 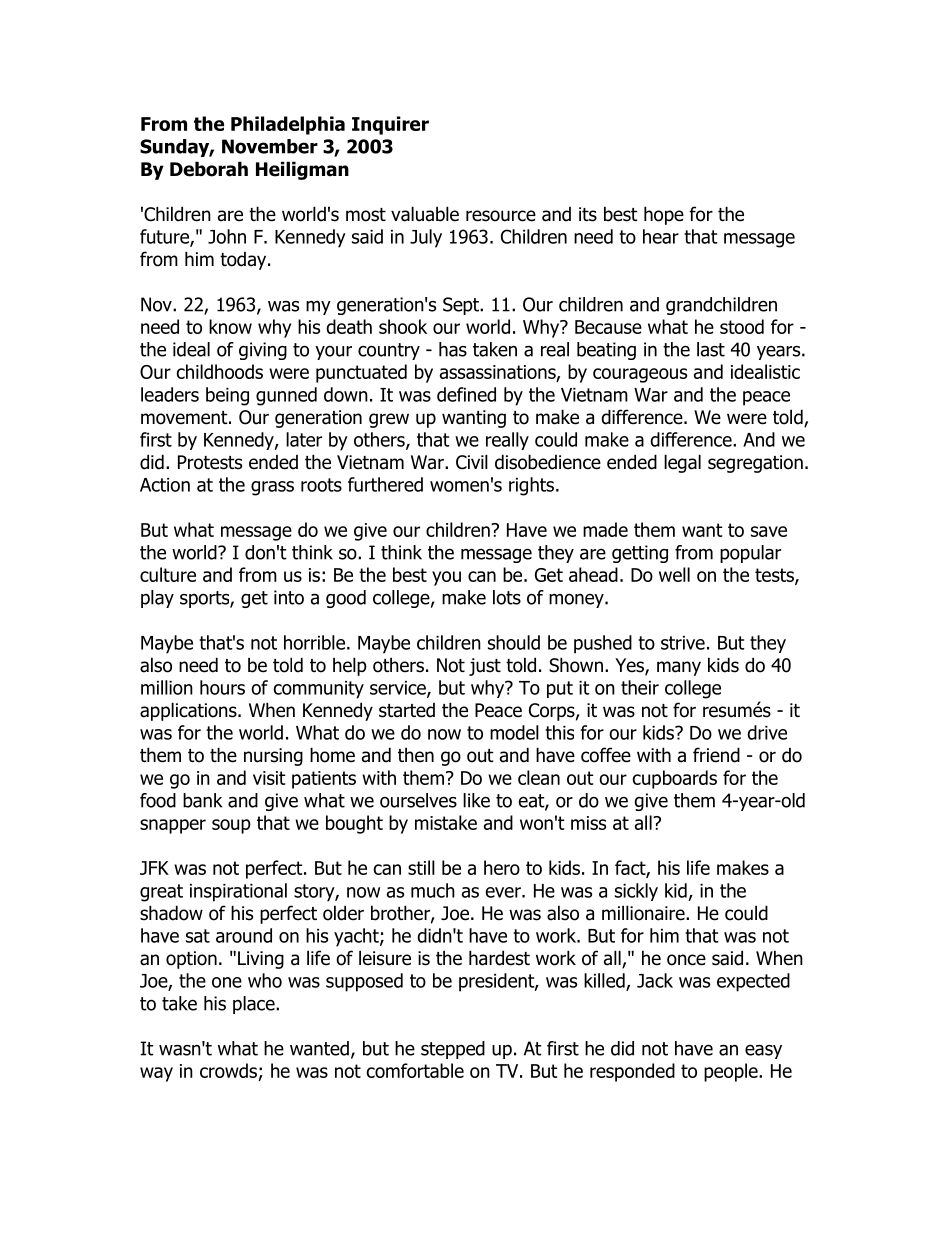 What do you see at coordinates (219, 371) in the page?
I see `childhoods` at bounding box center [219, 371].
